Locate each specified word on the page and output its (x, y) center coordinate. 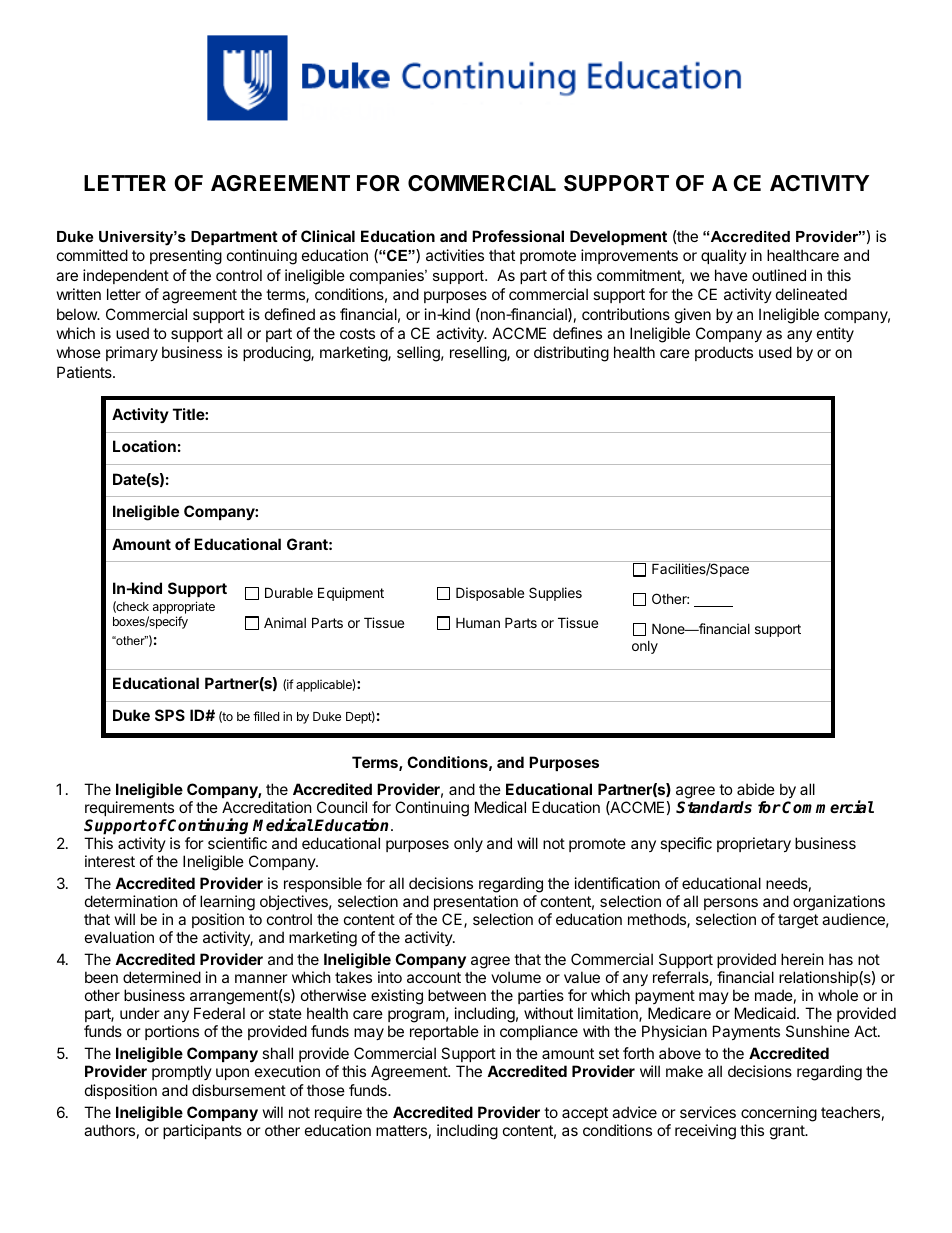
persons (731, 904)
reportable (444, 1032)
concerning (779, 1114)
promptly (182, 1072)
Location (144, 446)
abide (756, 789)
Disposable (490, 594)
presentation (476, 902)
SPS (170, 715)
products (724, 353)
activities (455, 255)
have (731, 275)
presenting (186, 257)
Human (478, 623)
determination (131, 901)
